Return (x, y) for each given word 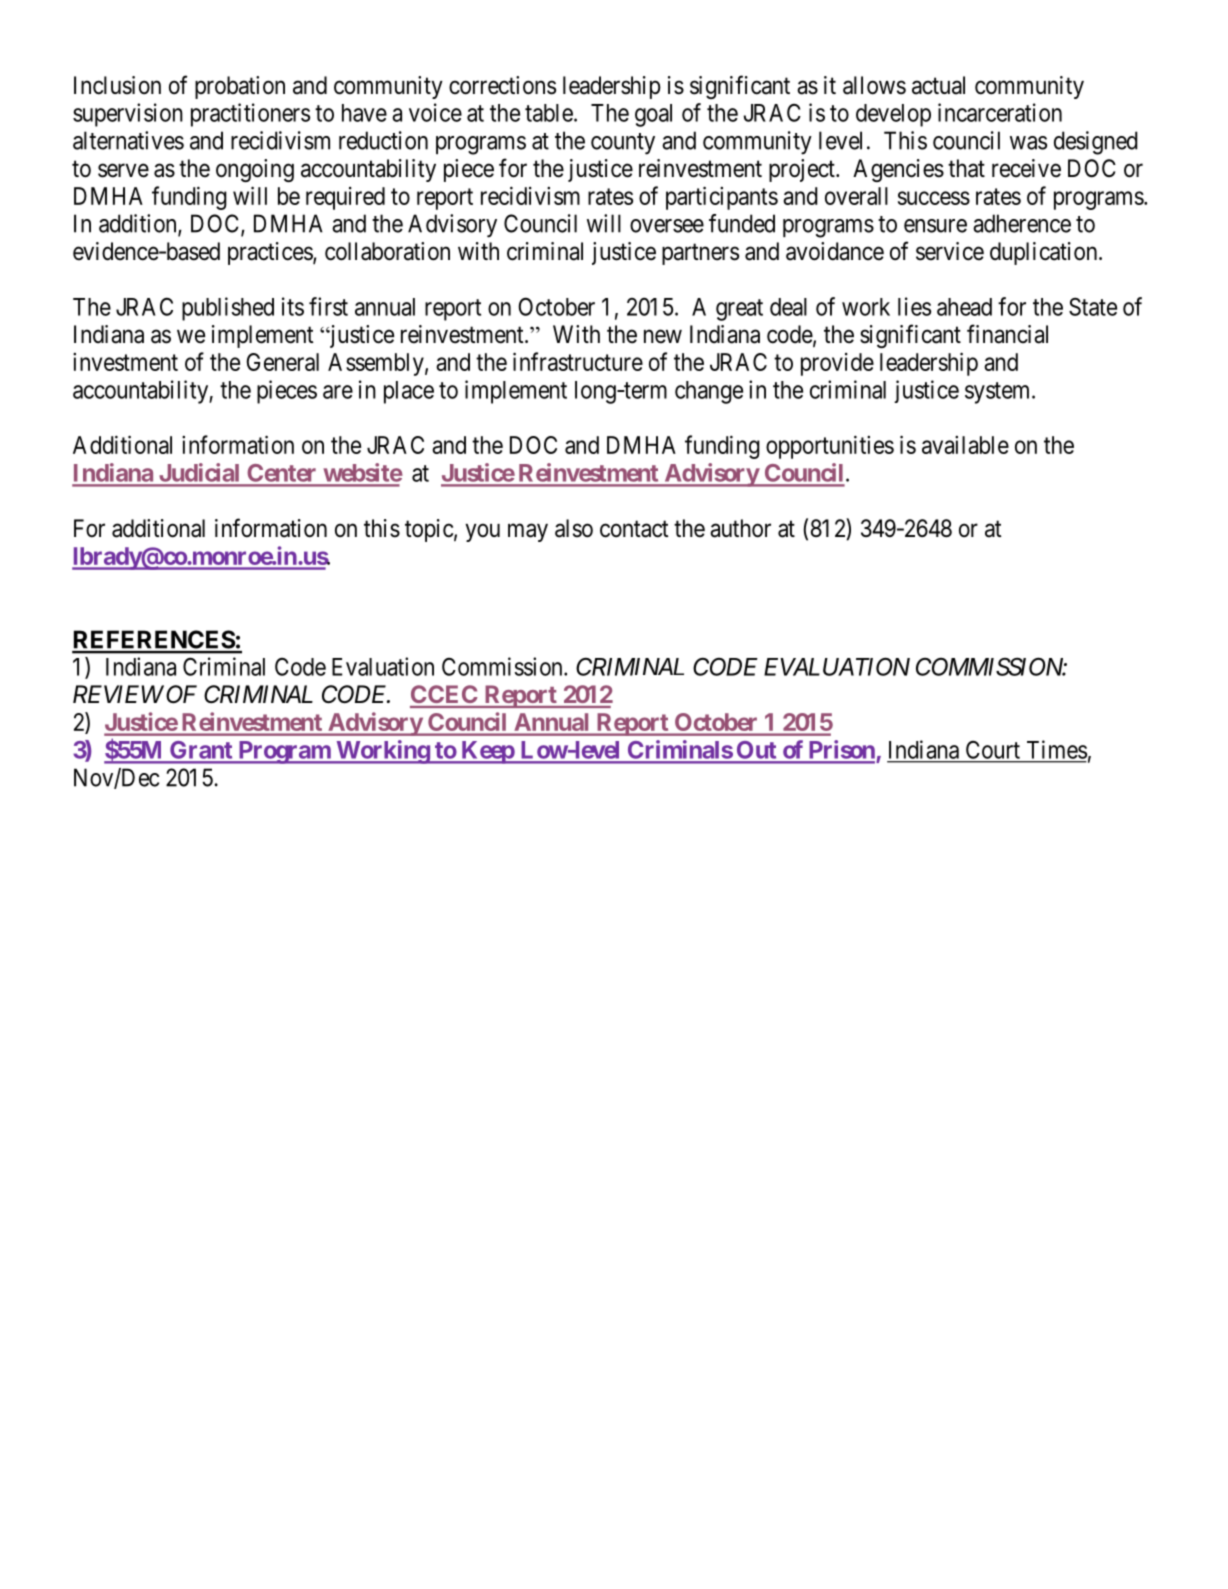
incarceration (1000, 112)
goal (653, 115)
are (338, 392)
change (709, 392)
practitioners (250, 115)
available (965, 445)
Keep (487, 752)
